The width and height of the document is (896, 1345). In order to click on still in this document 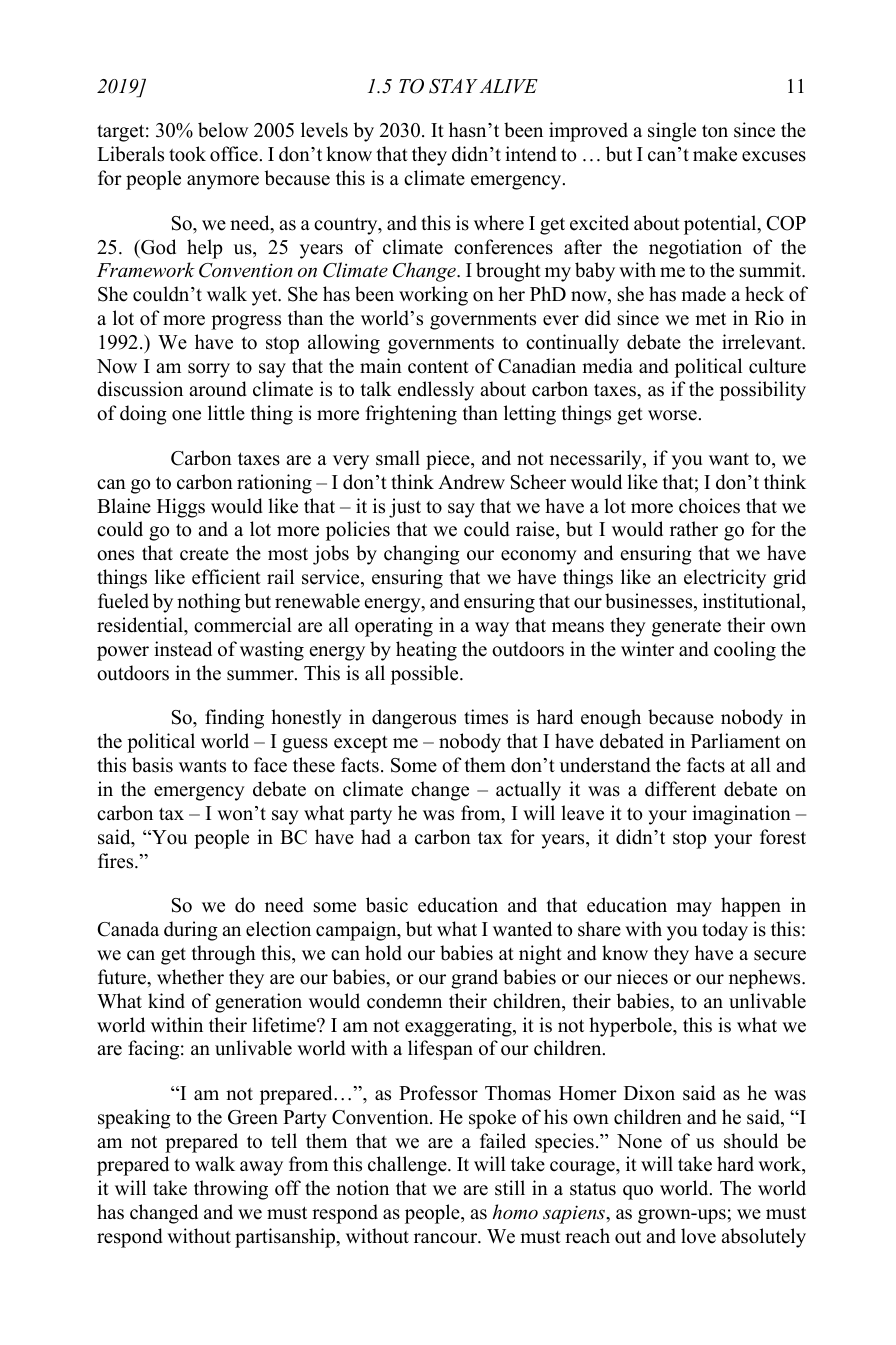, I will do `click(510, 1188)`.
